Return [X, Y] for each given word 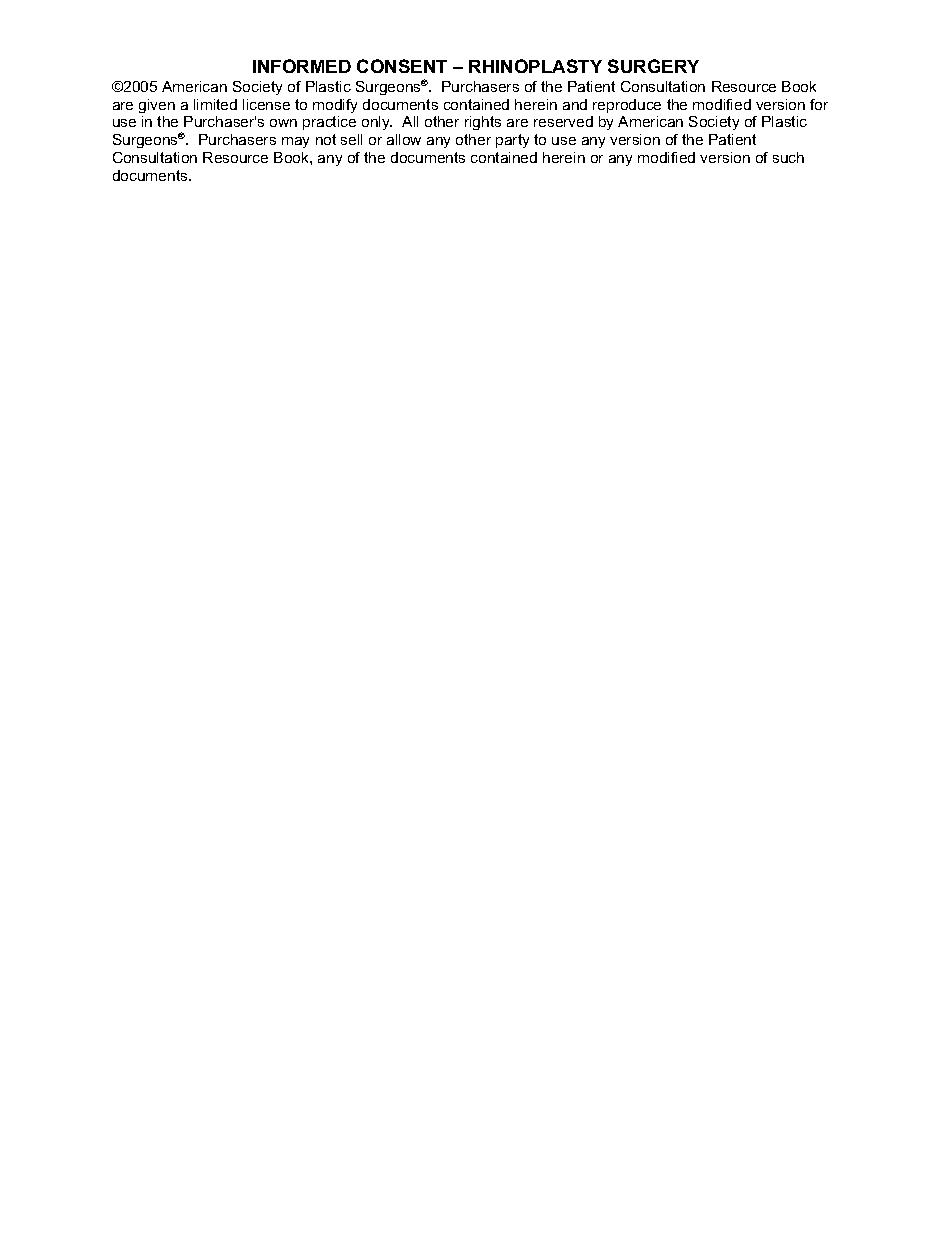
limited [215, 104]
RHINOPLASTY [535, 66]
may [295, 142]
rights [483, 123]
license [266, 104]
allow [404, 139]
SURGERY [653, 66]
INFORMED [302, 66]
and [575, 104]
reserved [563, 121]
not [326, 139]
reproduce [627, 106]
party [512, 141]
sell [351, 139]
